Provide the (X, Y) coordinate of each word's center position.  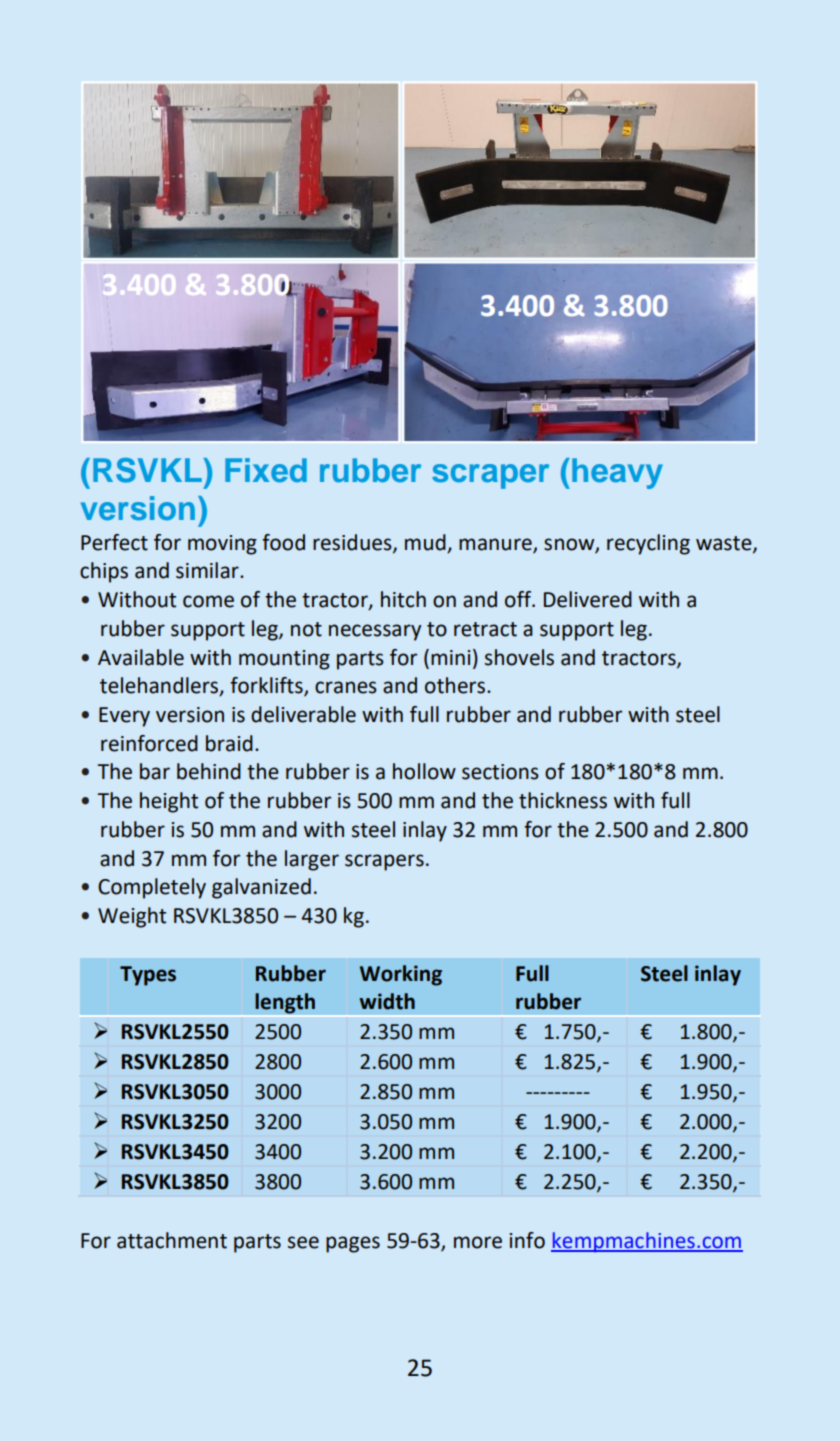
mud (425, 542)
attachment (172, 1240)
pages (353, 1244)
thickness (563, 800)
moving (222, 545)
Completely (152, 888)
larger (312, 860)
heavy (617, 473)
